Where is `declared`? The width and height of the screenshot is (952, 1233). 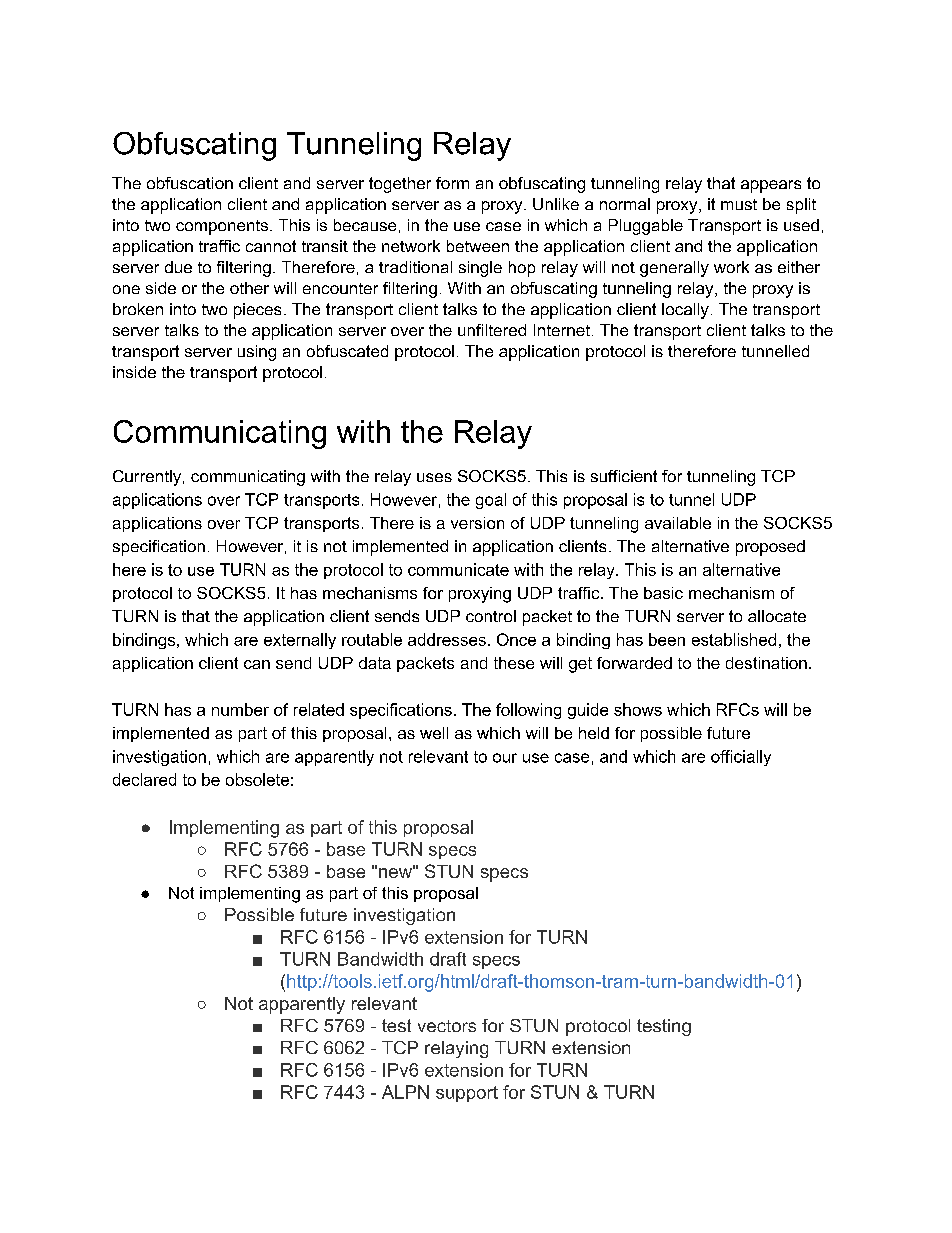
declared is located at coordinates (144, 779).
